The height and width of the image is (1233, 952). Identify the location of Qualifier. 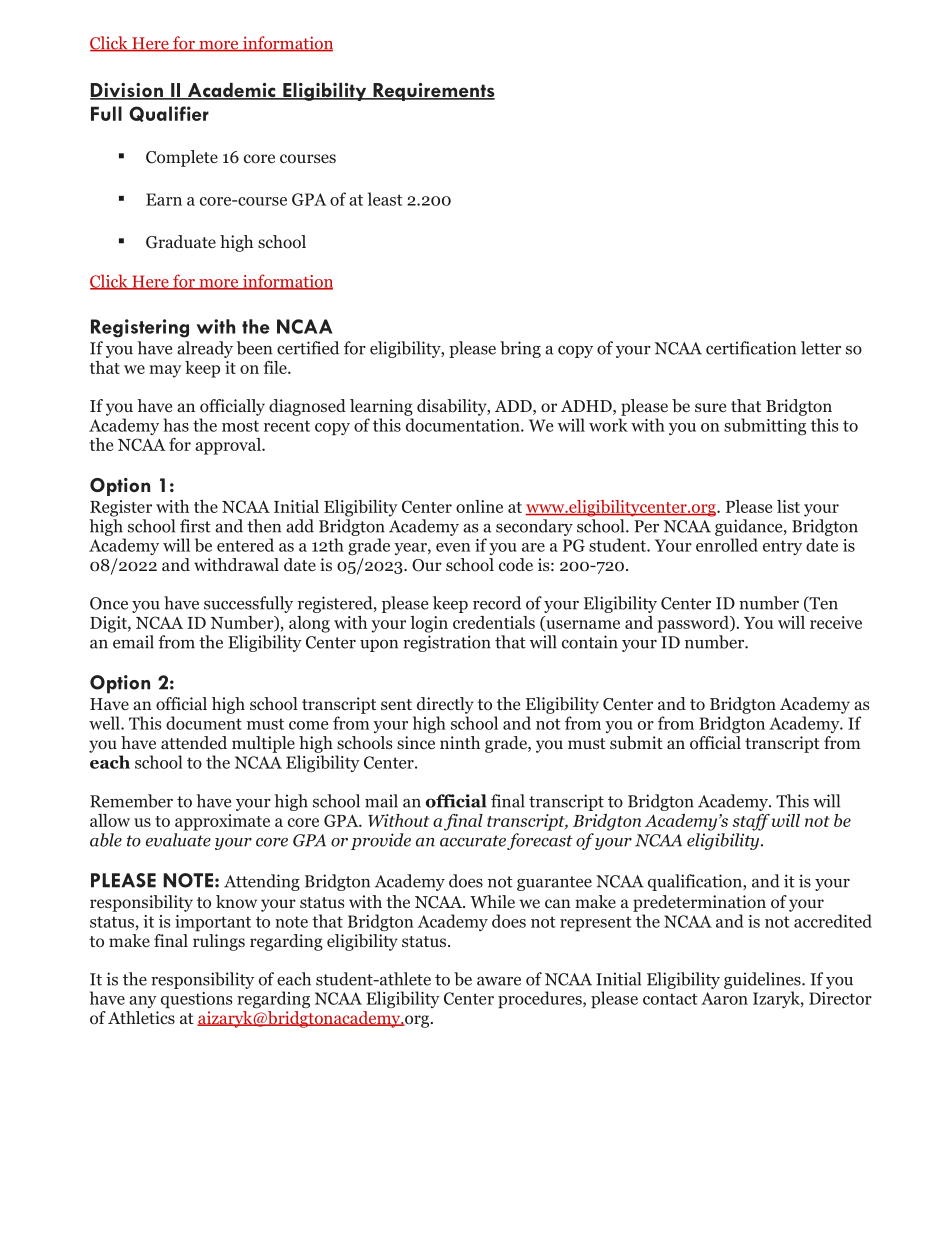
(169, 114).
